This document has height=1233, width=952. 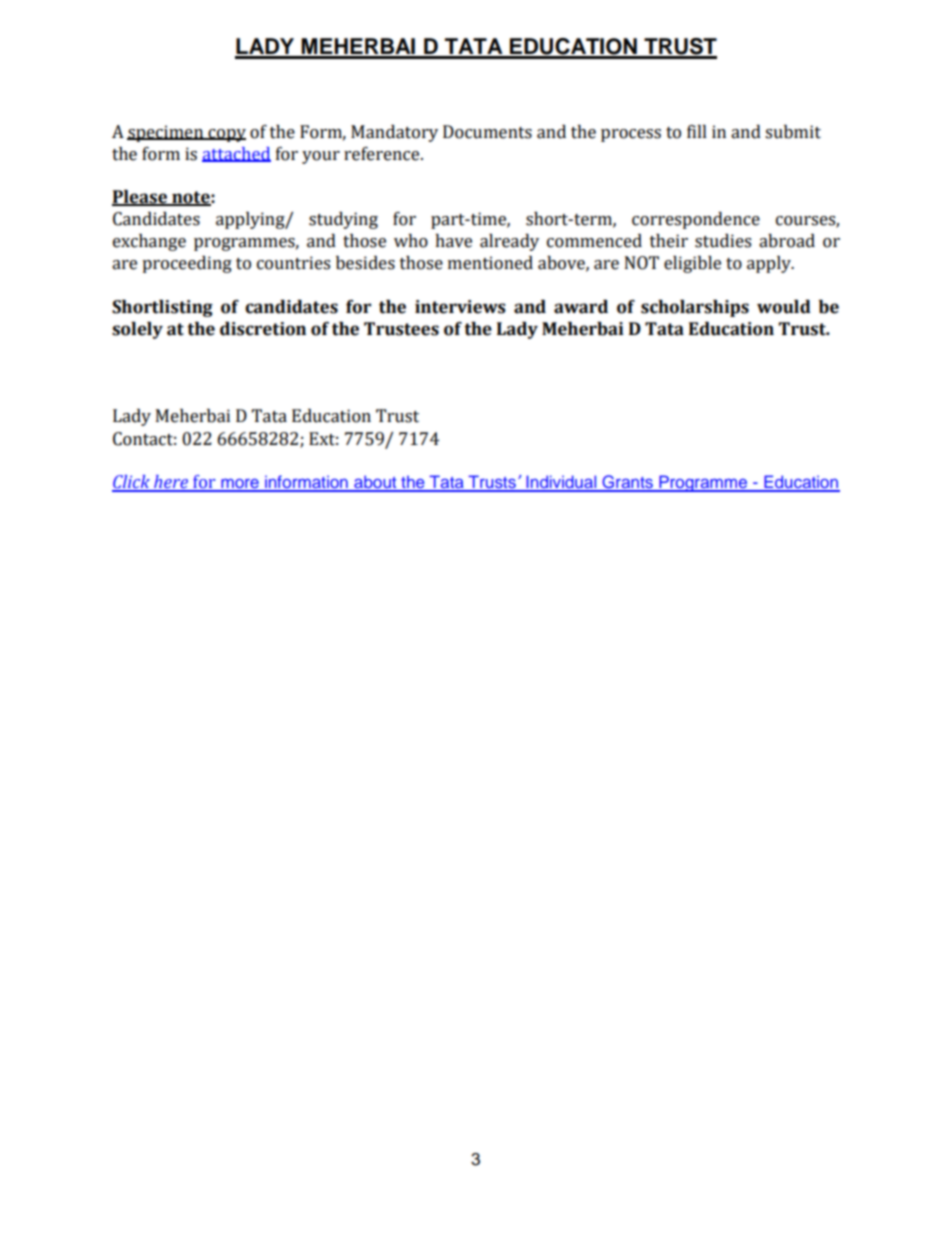 I want to click on exchange, so click(x=149, y=242).
